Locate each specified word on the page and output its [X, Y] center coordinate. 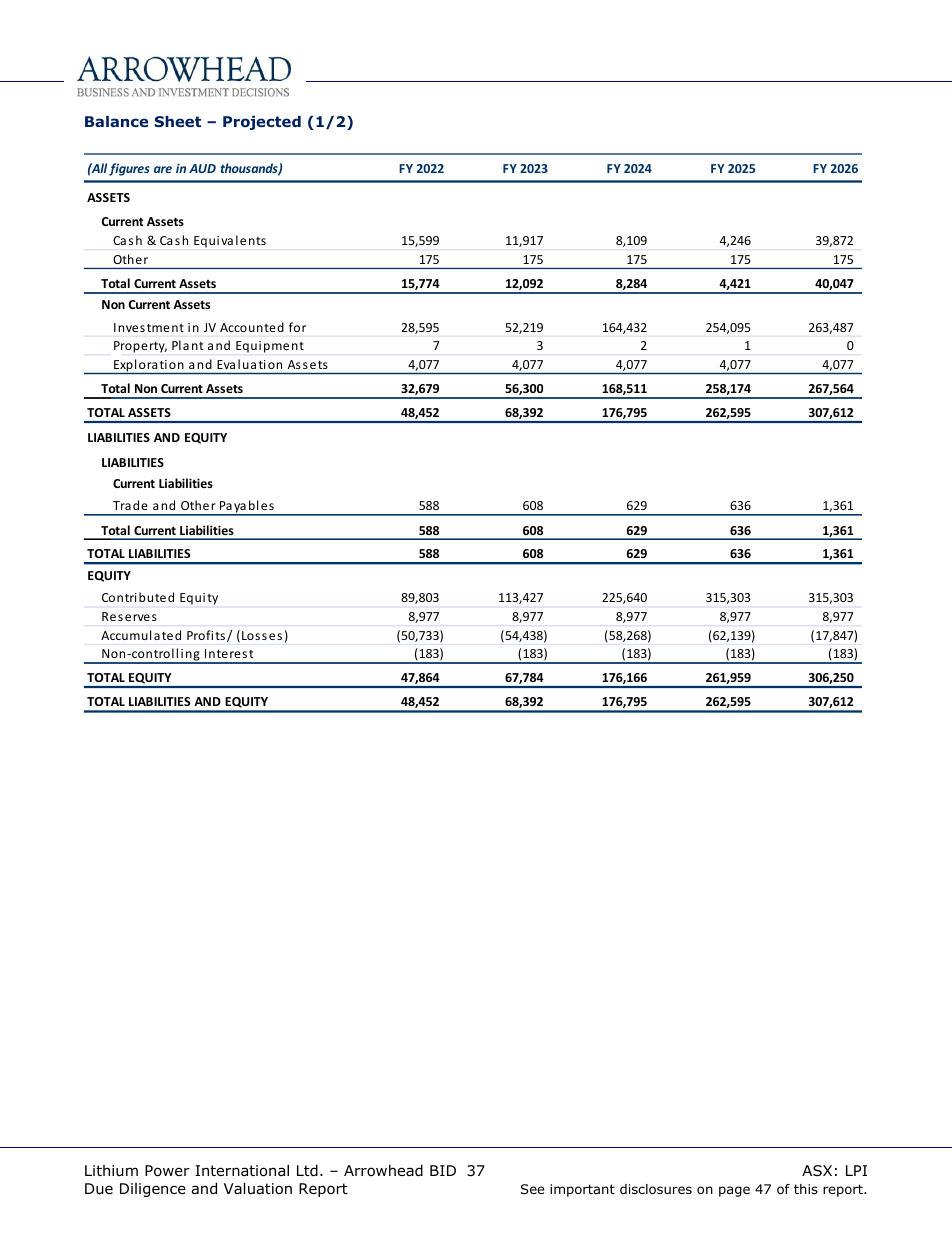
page [734, 1191]
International [242, 1170]
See [533, 1189]
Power [167, 1171]
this [806, 1189]
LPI [856, 1170]
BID [443, 1170]
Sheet [178, 121]
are [163, 169]
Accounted [252, 327]
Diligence [153, 1190]
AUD [202, 168]
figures [129, 169]
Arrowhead [383, 1170]
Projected [262, 123]
